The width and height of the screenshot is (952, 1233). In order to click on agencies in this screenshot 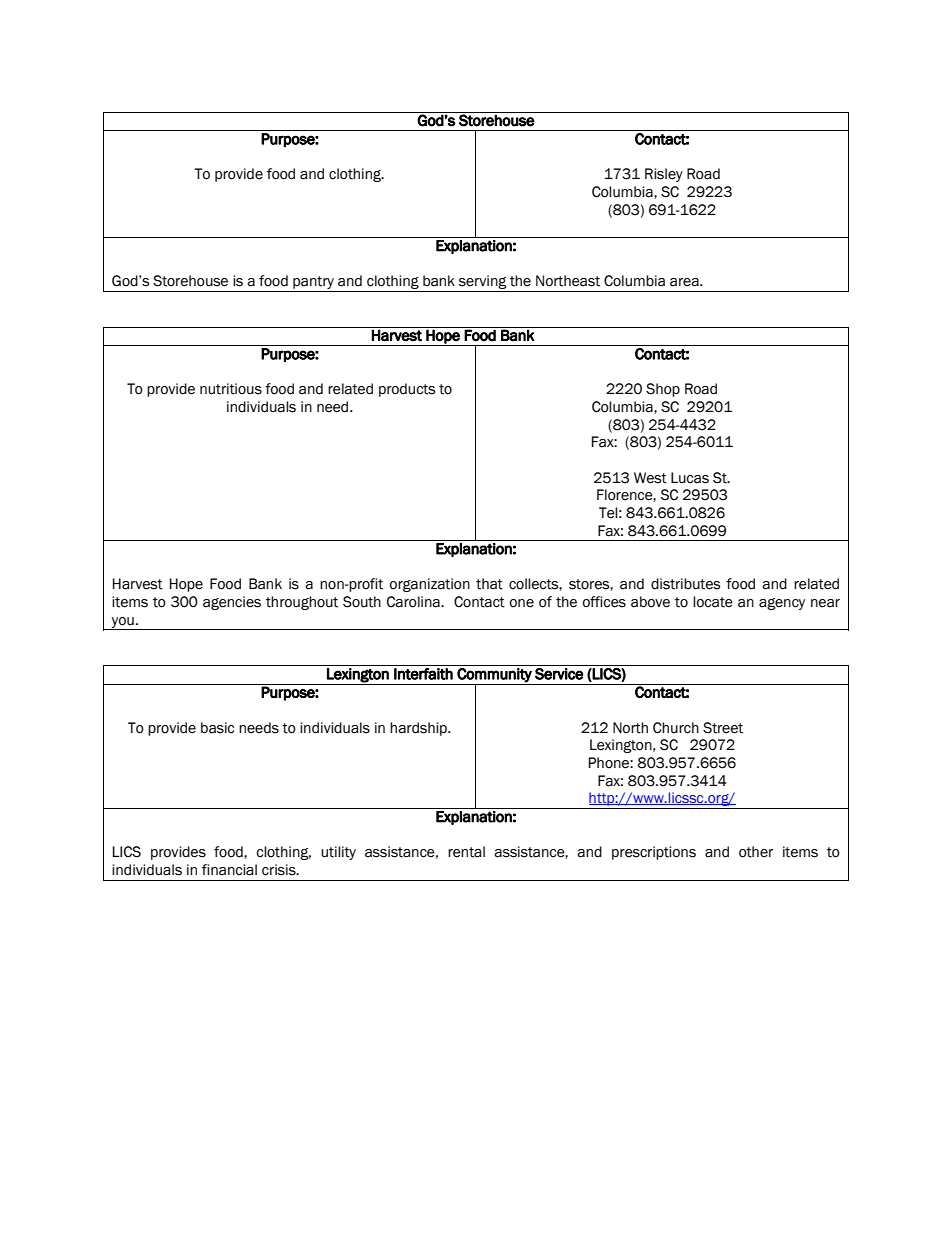, I will do `click(232, 603)`.
